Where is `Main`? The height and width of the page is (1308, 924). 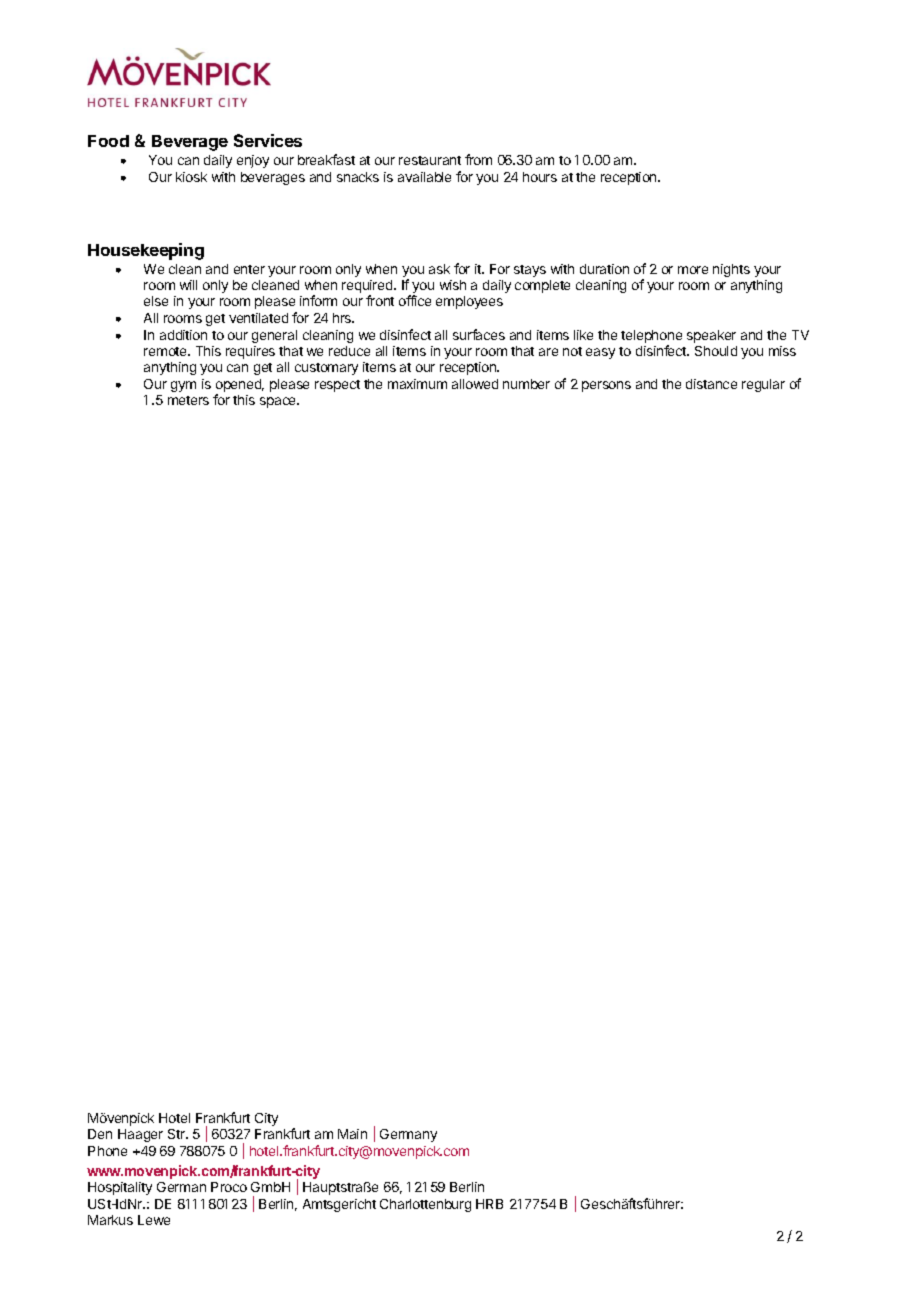 Main is located at coordinates (352, 1134).
